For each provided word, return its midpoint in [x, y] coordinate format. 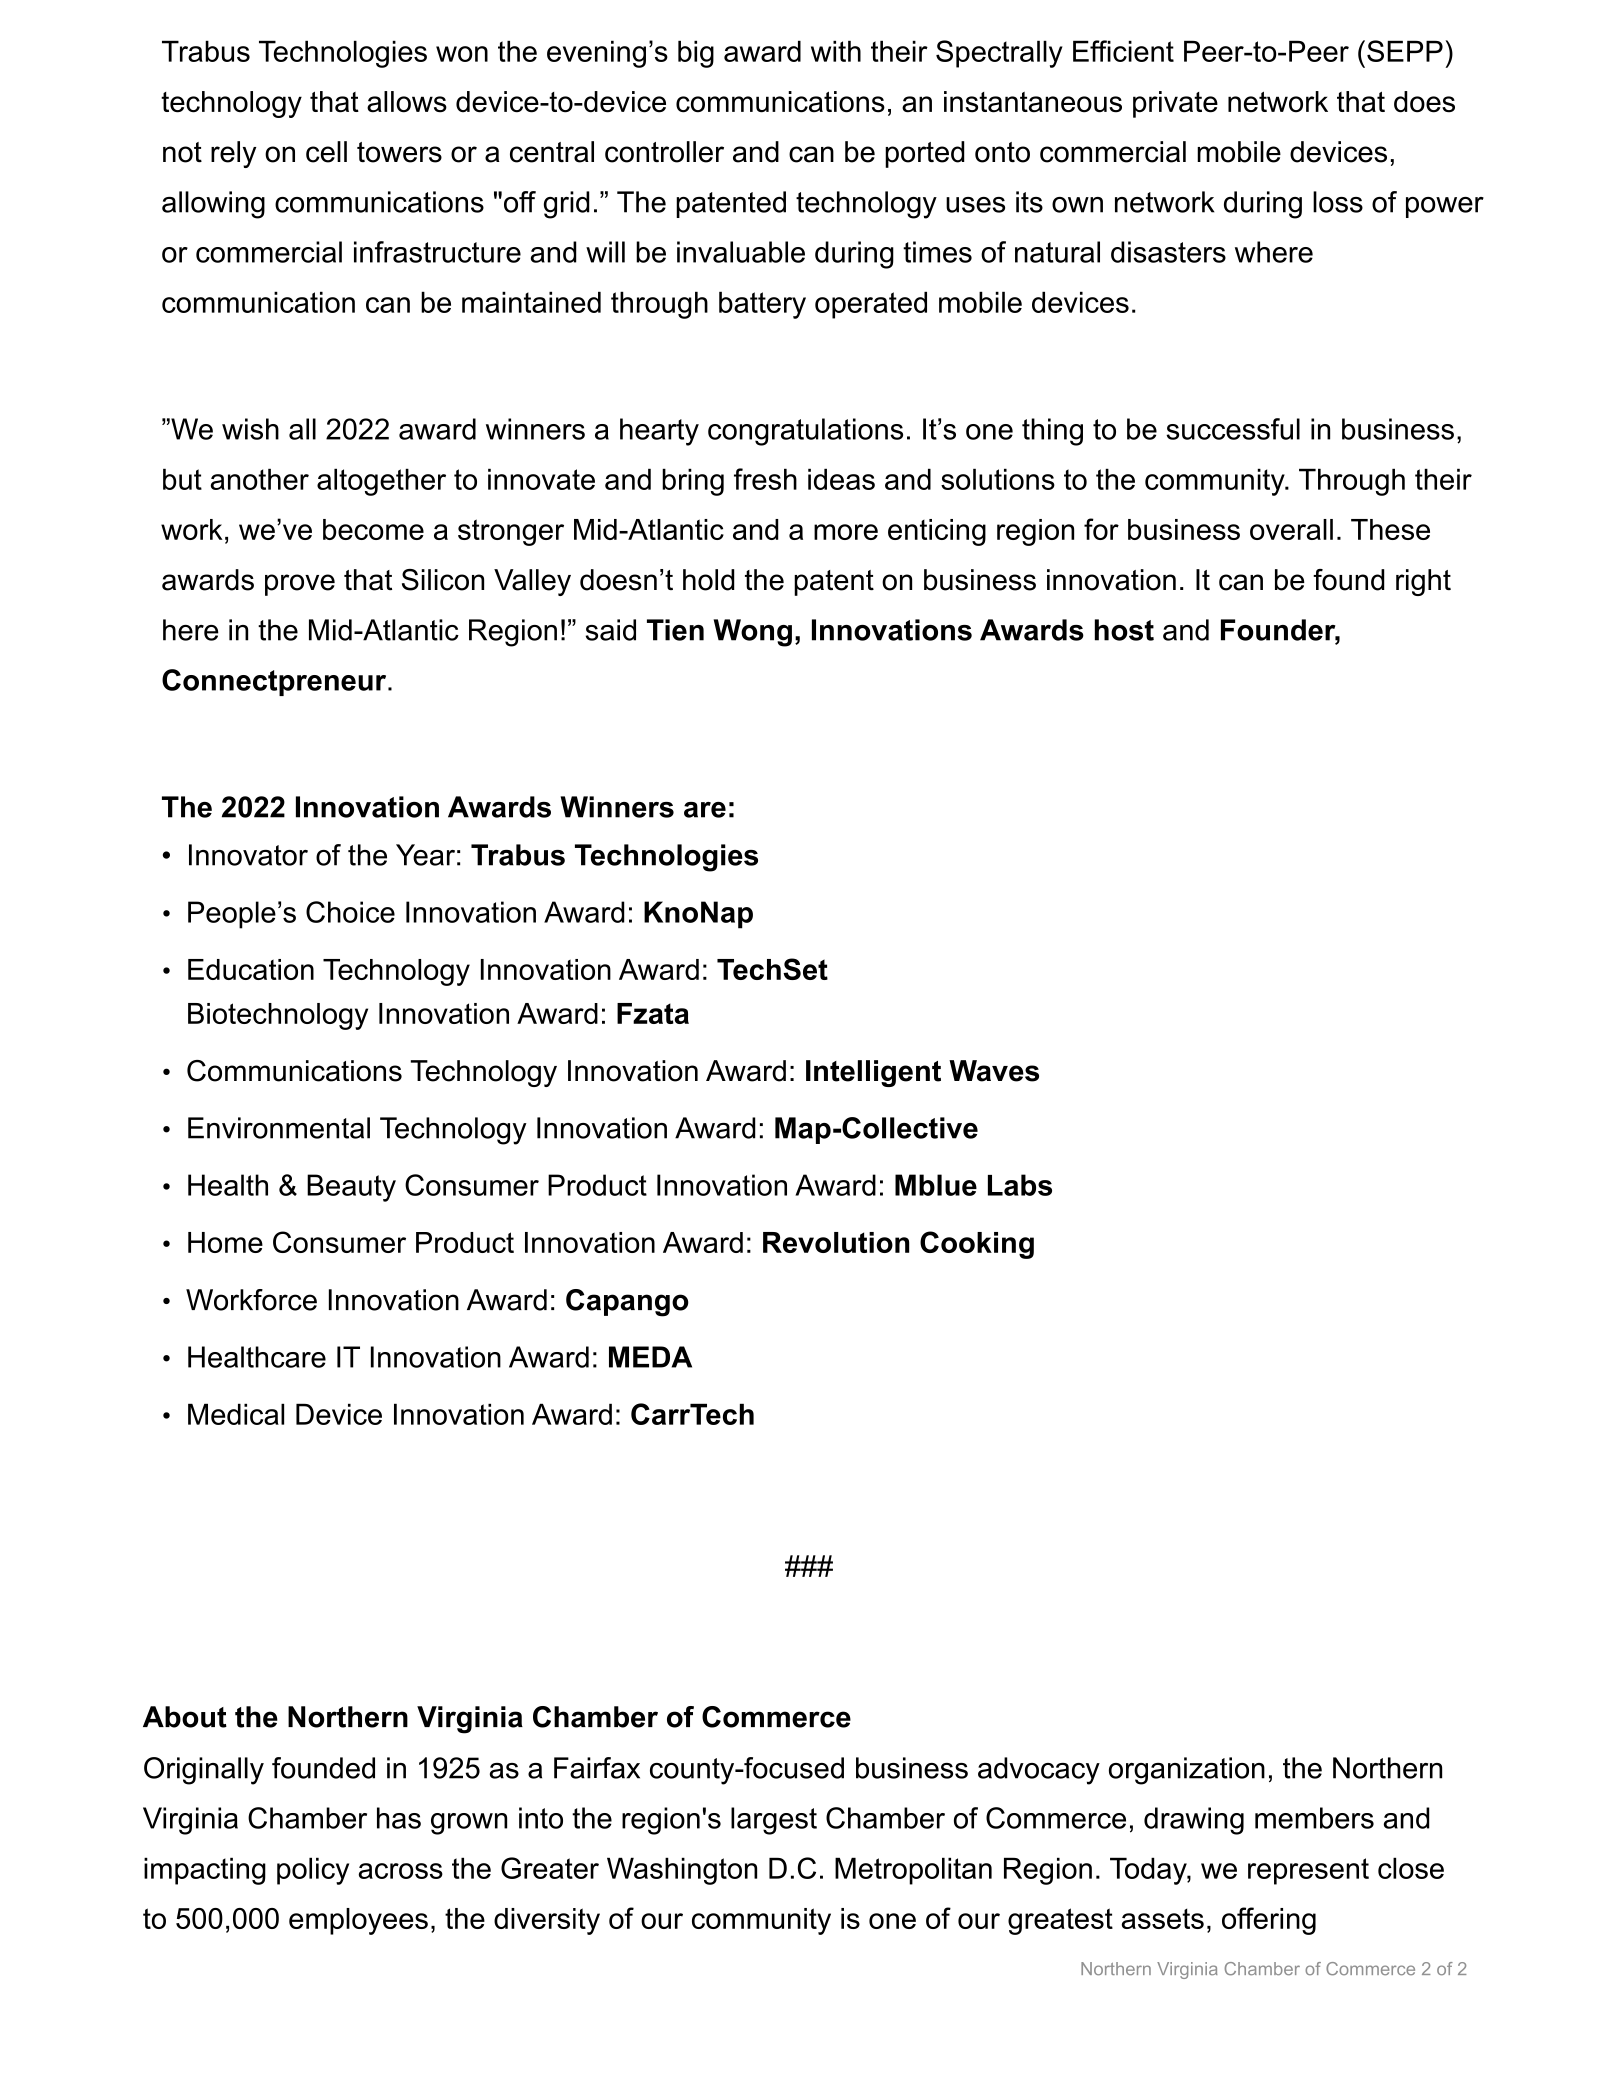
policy [313, 1871]
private [1175, 104]
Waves [994, 1071]
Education [251, 969]
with [836, 51]
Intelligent [873, 1073]
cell [326, 152]
